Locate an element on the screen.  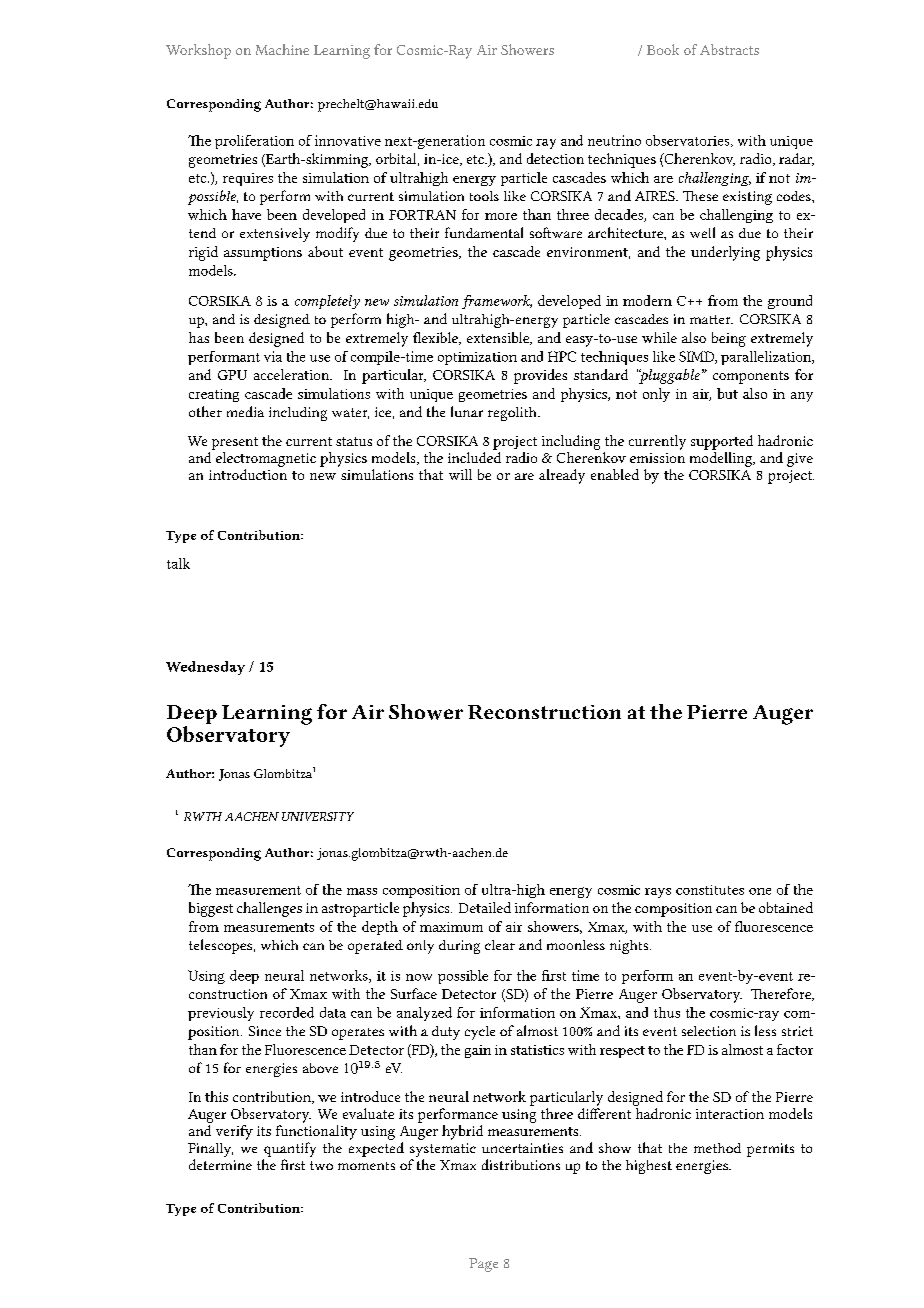
will is located at coordinates (460, 474).
